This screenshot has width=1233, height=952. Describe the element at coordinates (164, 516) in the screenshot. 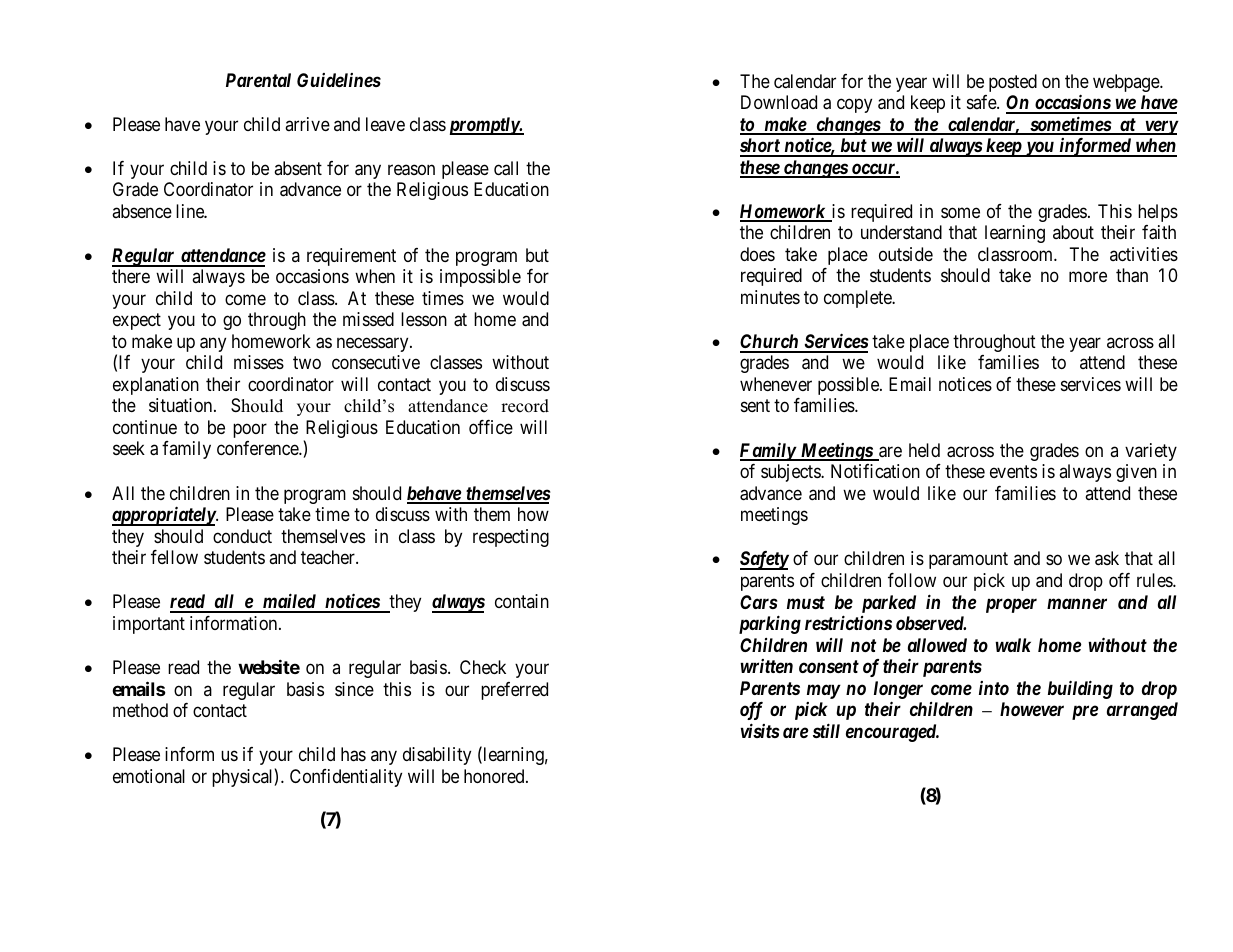

I see `appropriately` at that location.
